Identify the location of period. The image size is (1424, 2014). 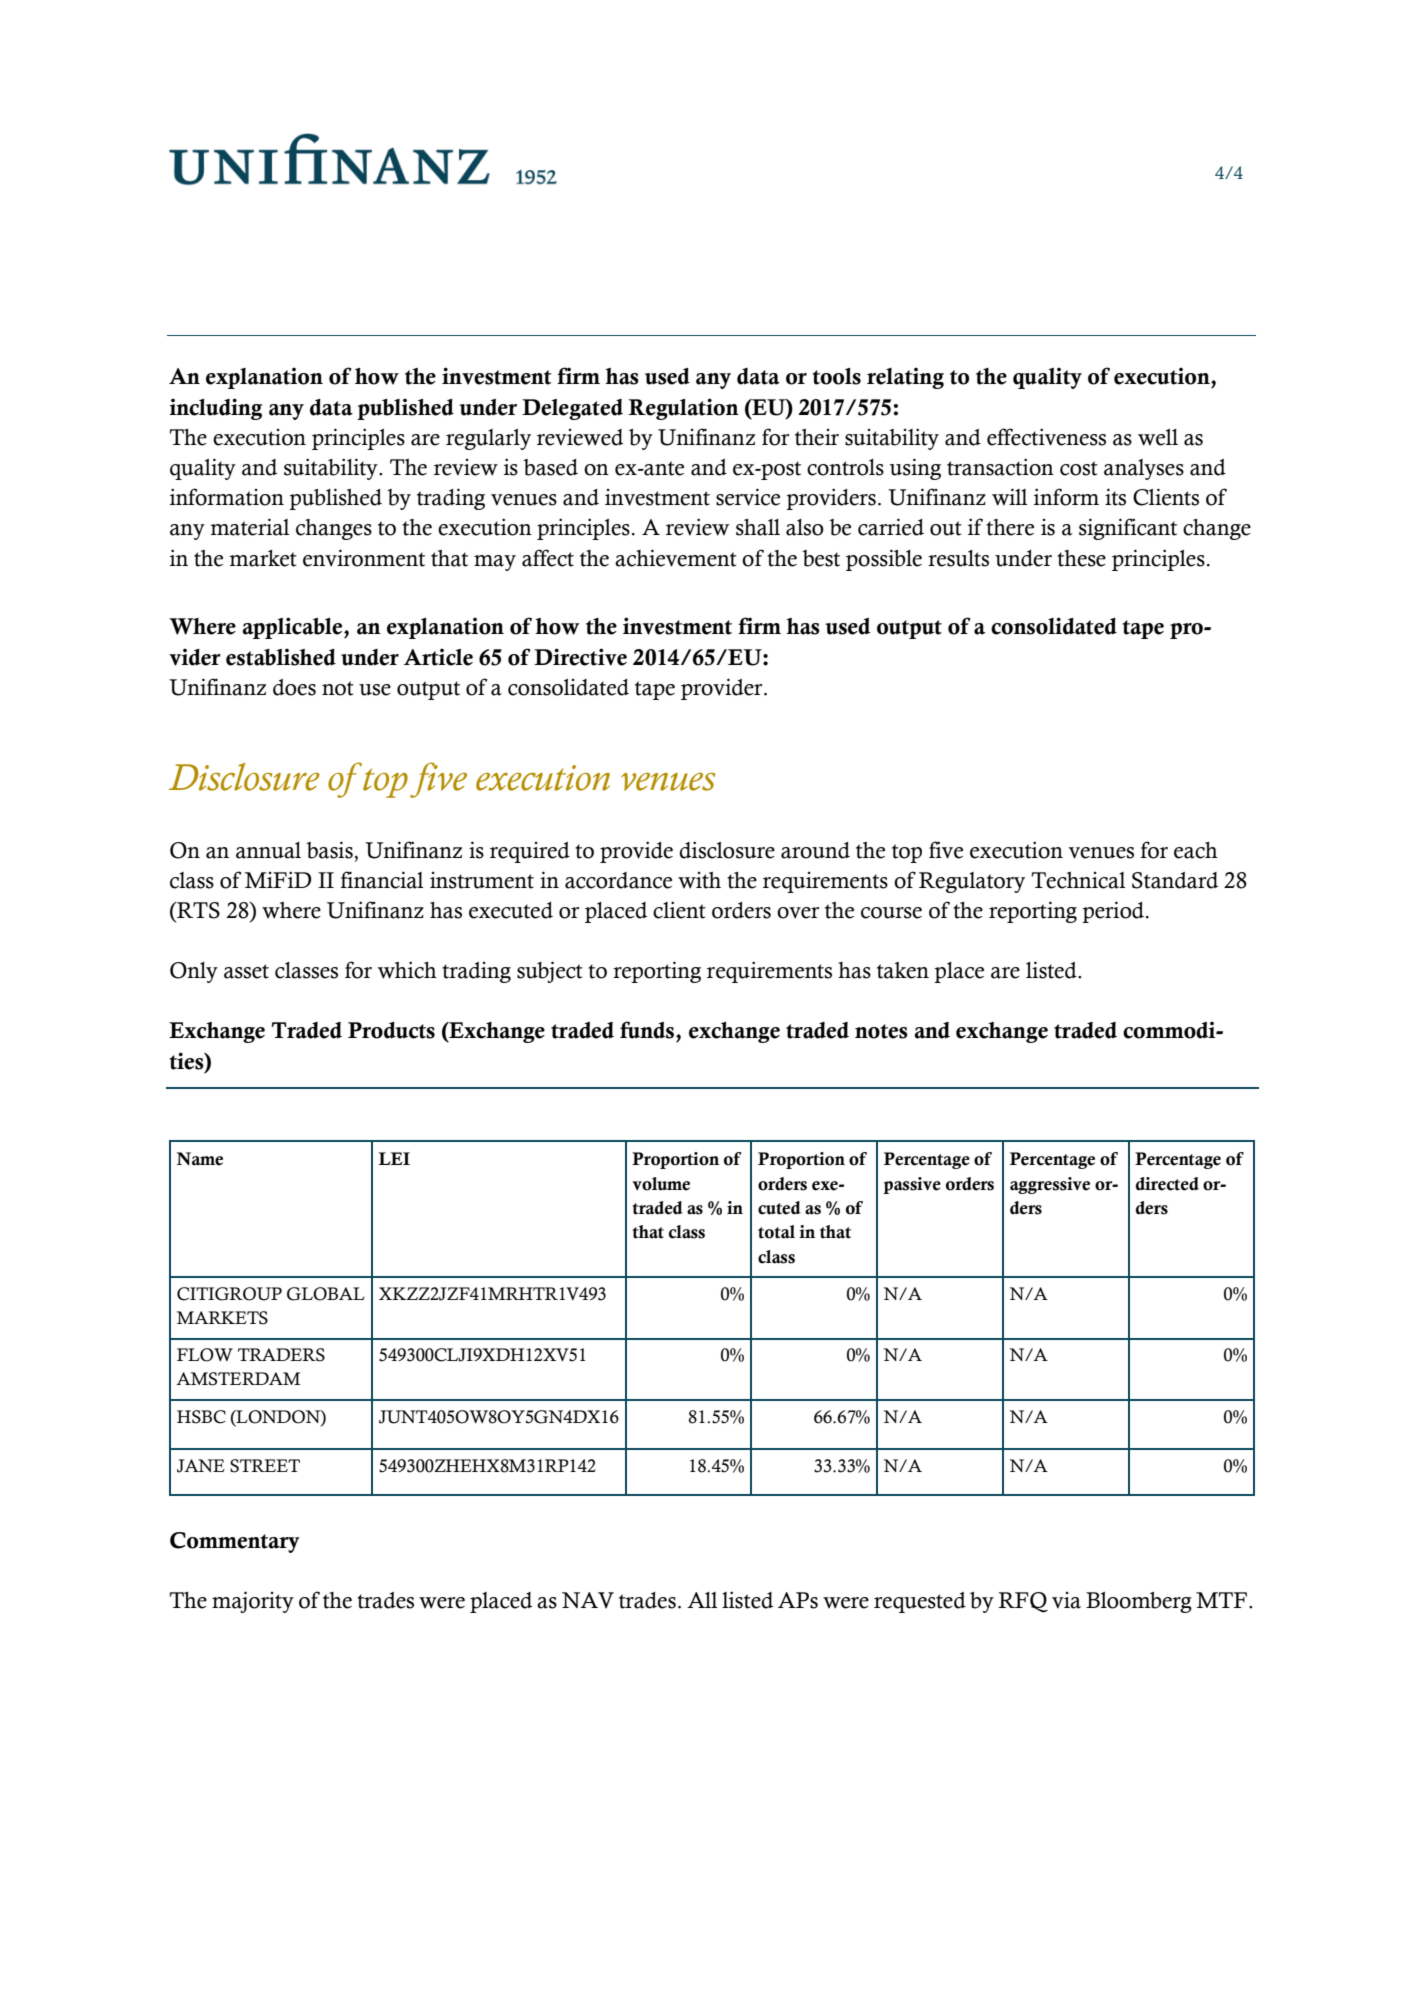
(1114, 912).
